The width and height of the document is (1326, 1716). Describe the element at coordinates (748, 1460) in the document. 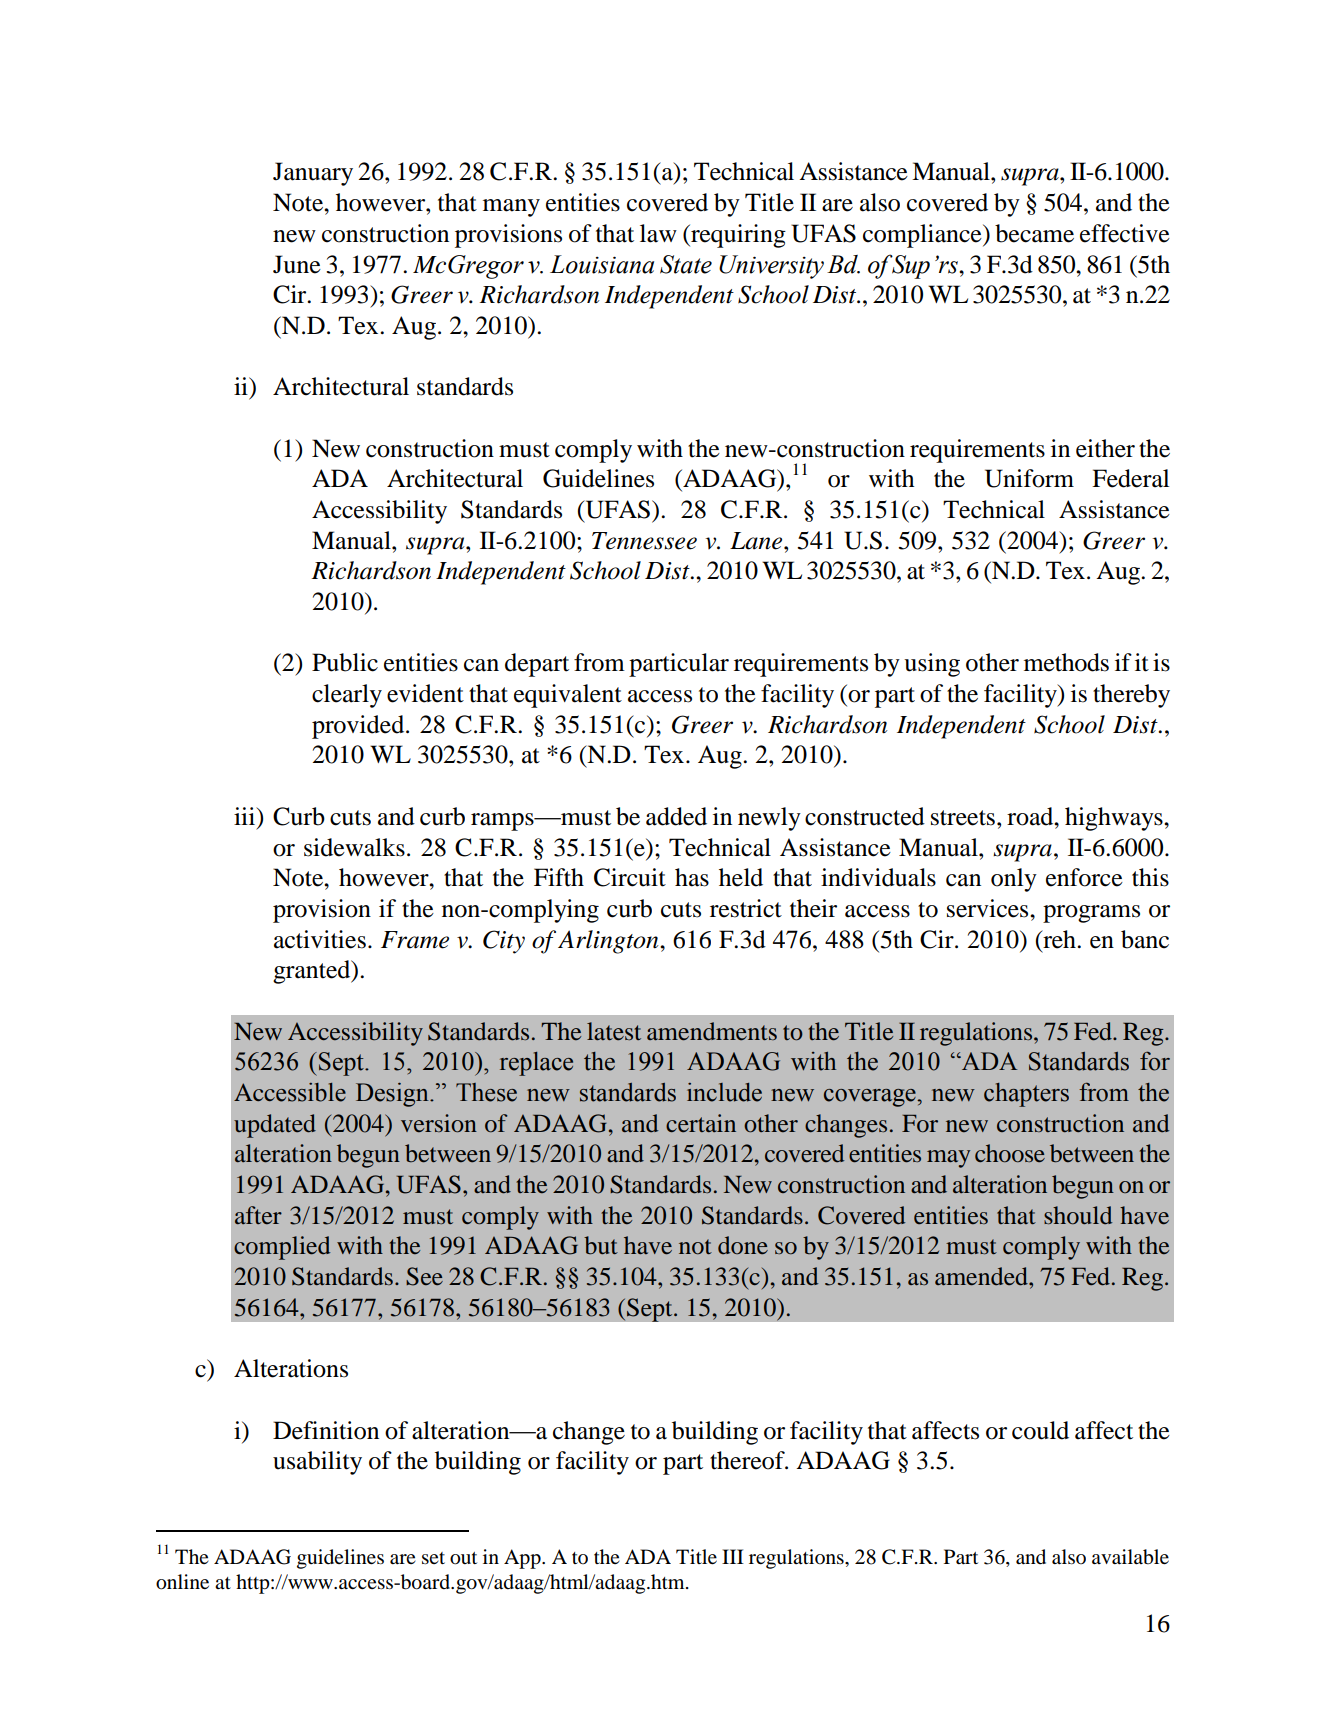

I see `thereof` at that location.
